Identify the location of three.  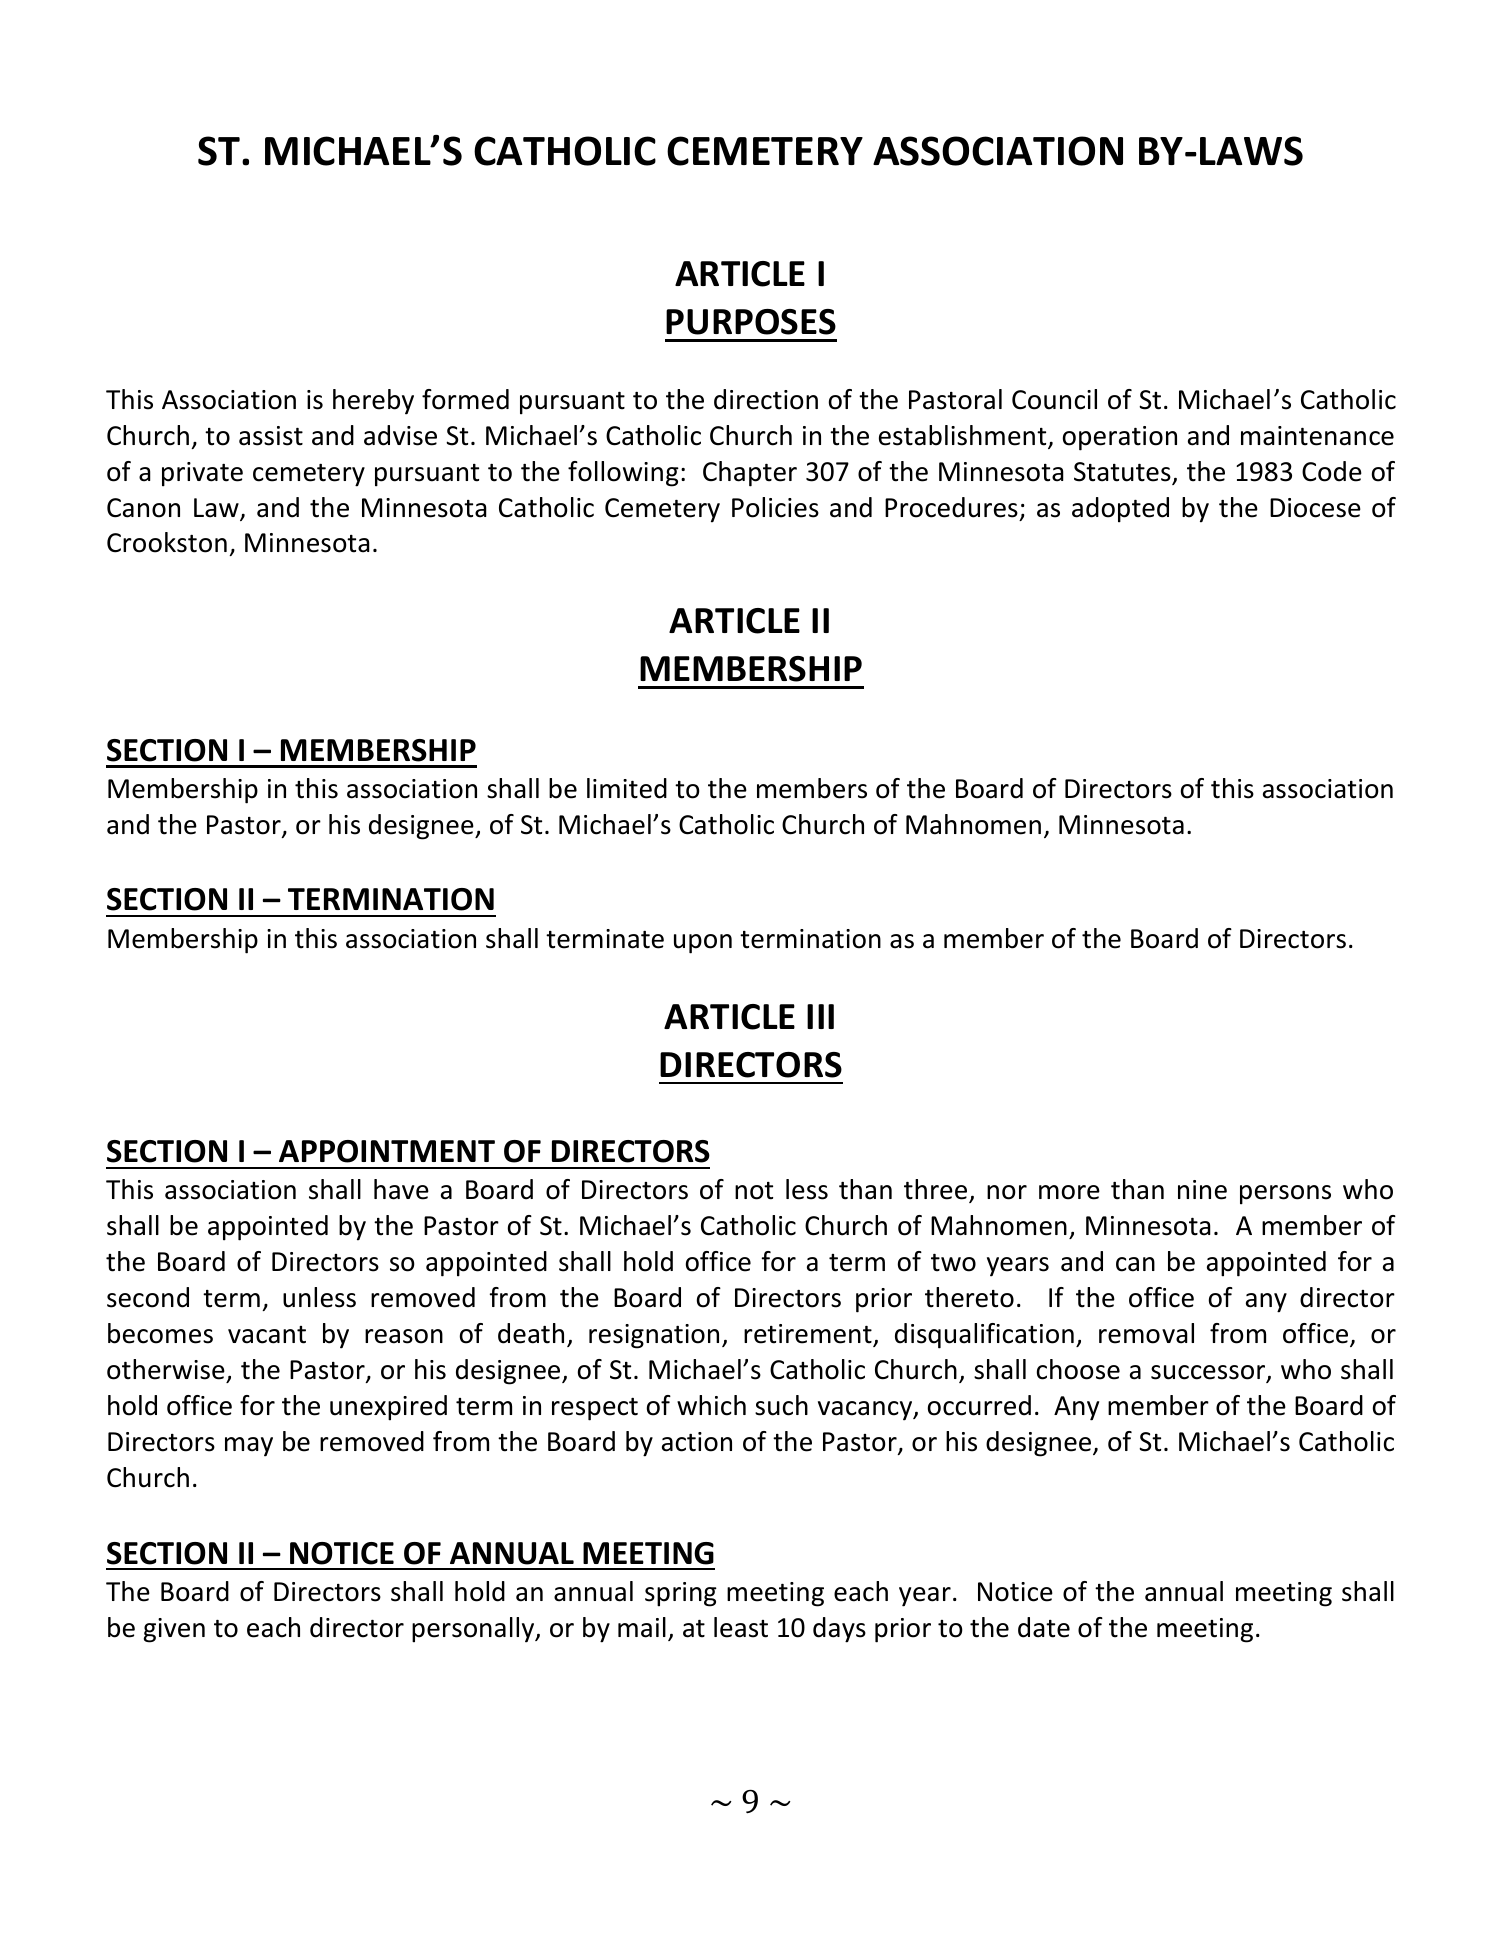
(937, 1191).
